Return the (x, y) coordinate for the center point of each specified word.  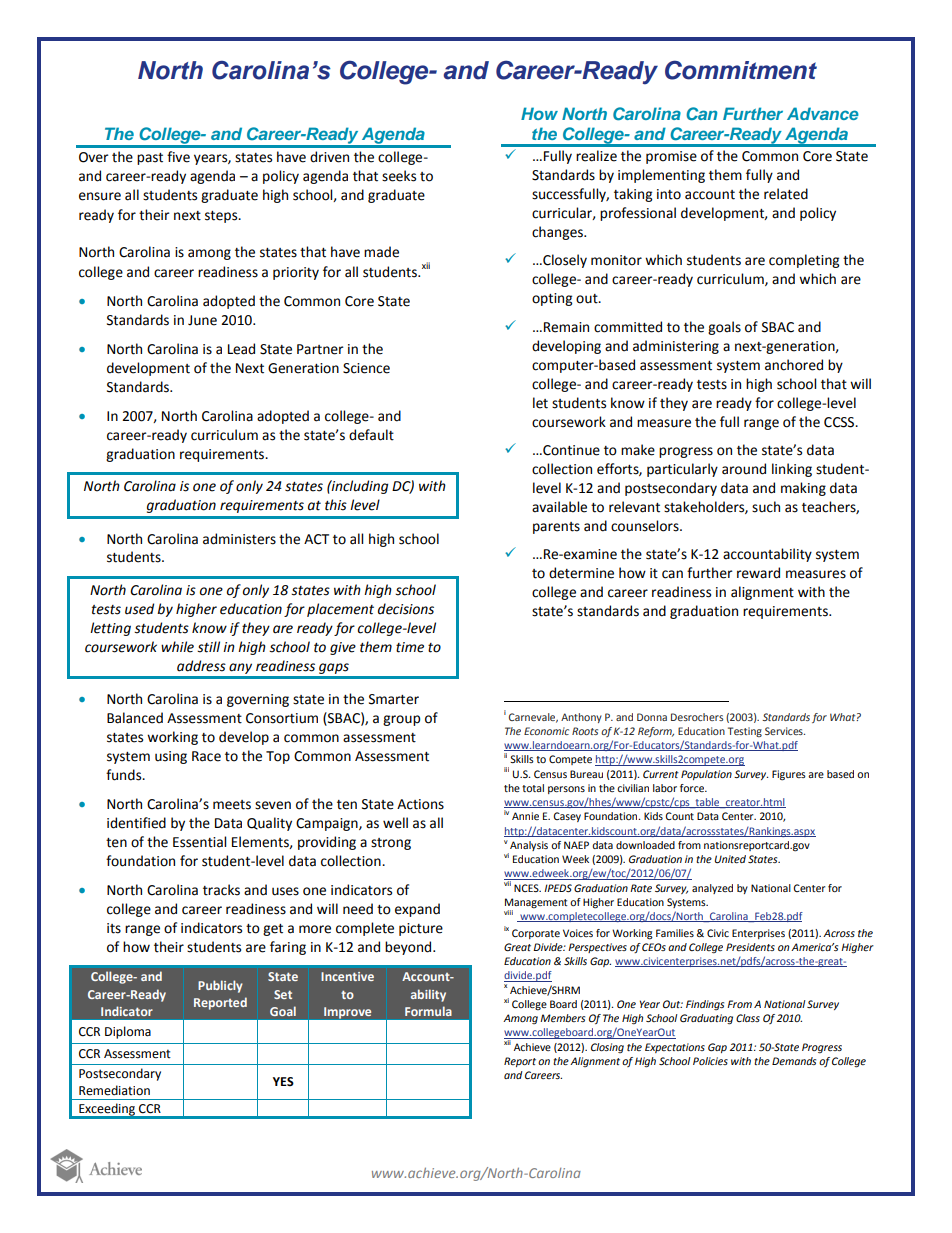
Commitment (741, 70)
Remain (566, 327)
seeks (399, 176)
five (178, 157)
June (202, 320)
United (730, 859)
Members (562, 1018)
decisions (406, 609)
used (139, 609)
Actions (420, 804)
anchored (794, 365)
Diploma (128, 1032)
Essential (199, 842)
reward (758, 573)
